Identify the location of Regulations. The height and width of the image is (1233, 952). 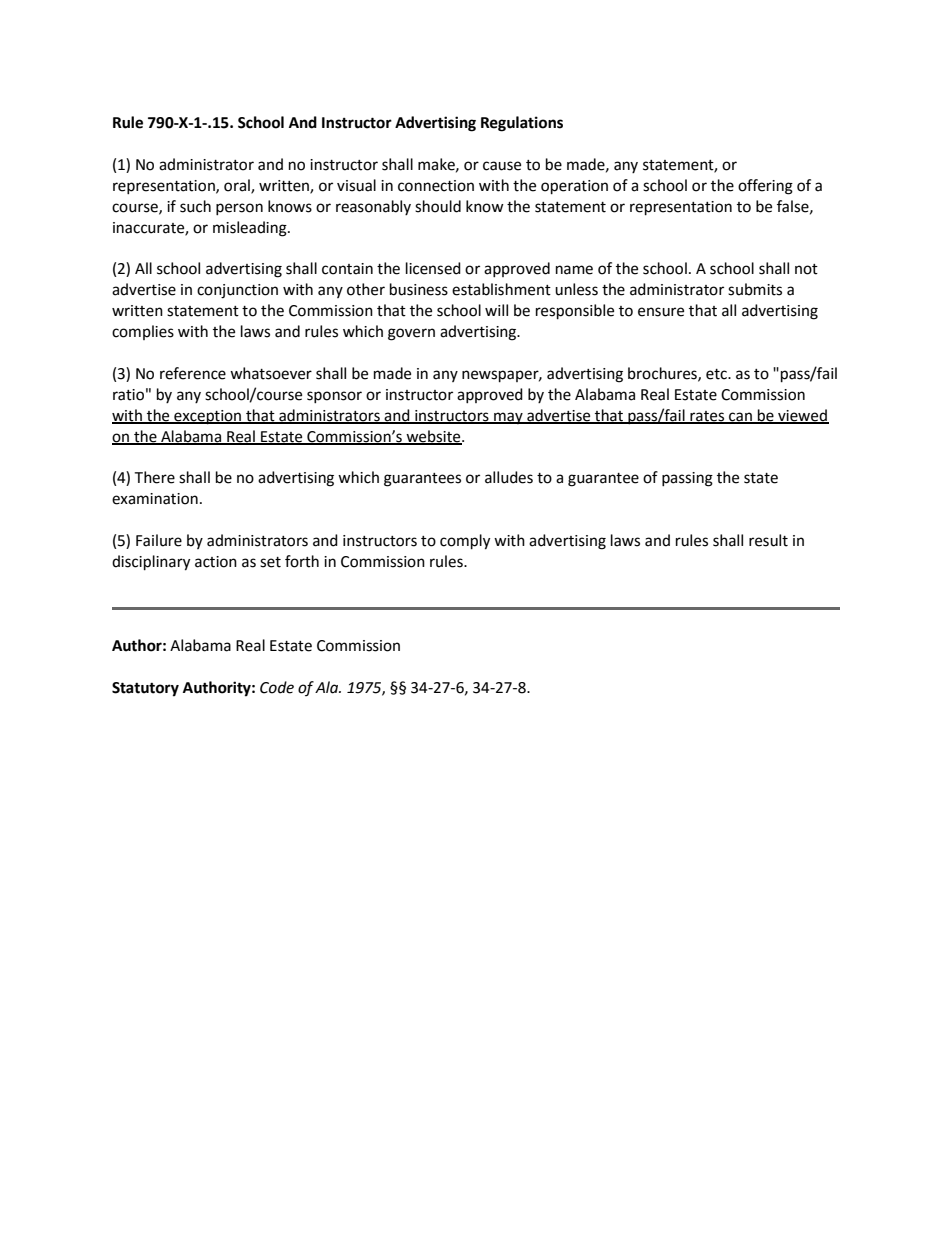
(522, 124).
